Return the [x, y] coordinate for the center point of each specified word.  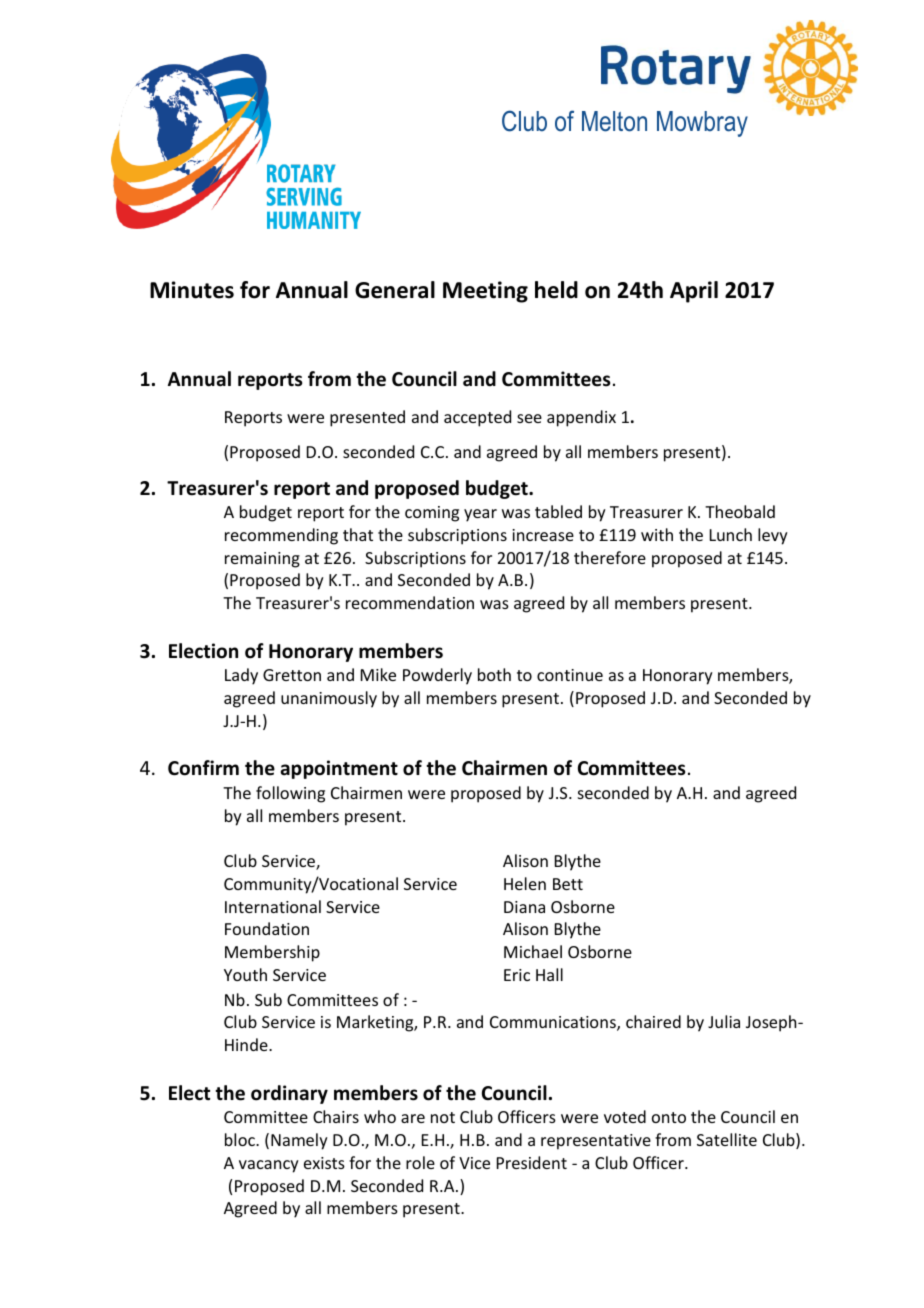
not [443, 1117]
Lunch [731, 534]
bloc [241, 1139]
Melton [614, 121]
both [494, 674]
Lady [241, 676]
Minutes [192, 290]
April [694, 292]
